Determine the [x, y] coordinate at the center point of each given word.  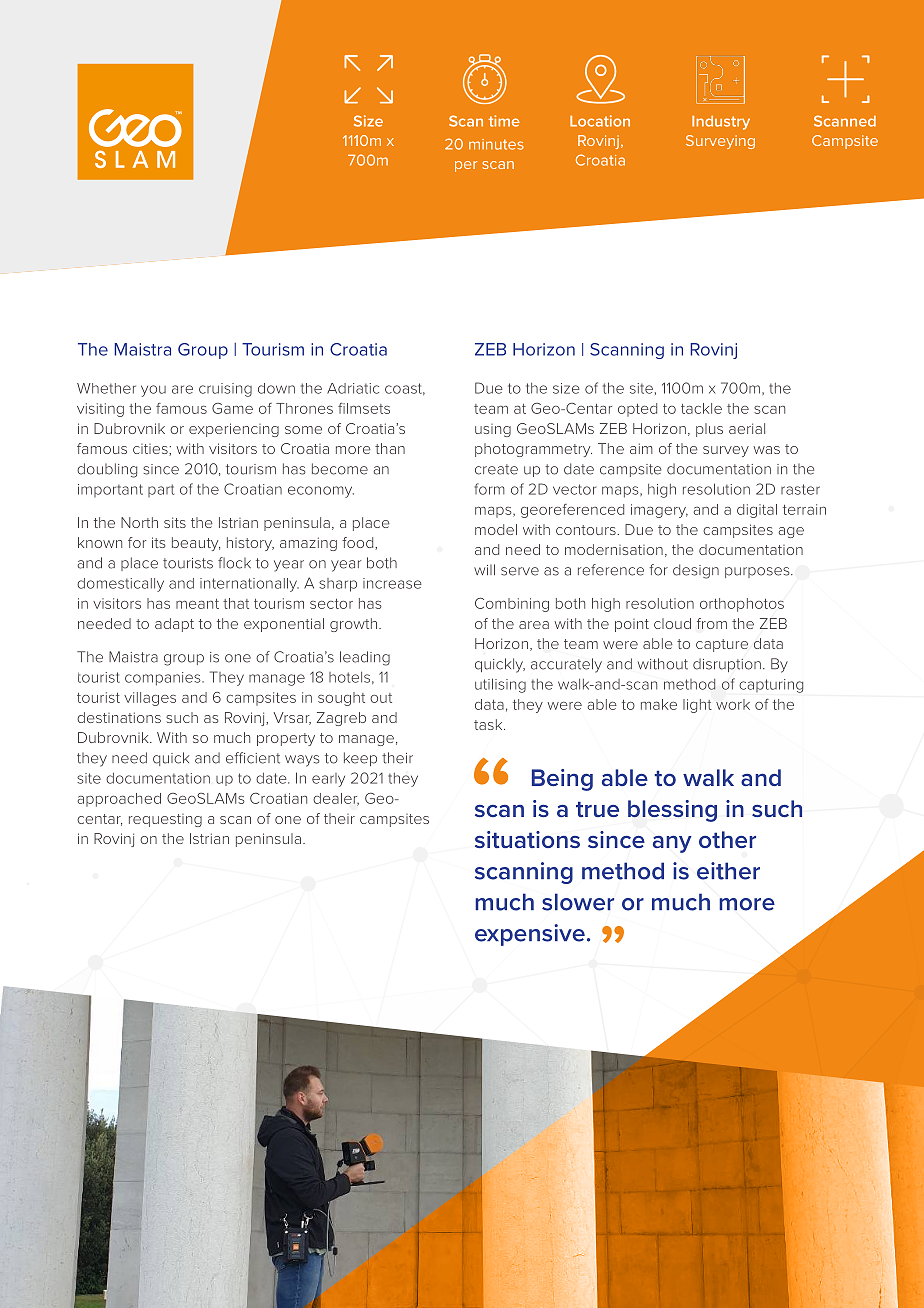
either [728, 871]
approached [119, 800]
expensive [530, 935]
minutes [496, 144]
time [504, 121]
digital [757, 511]
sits [175, 522]
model [496, 529]
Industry [721, 123]
